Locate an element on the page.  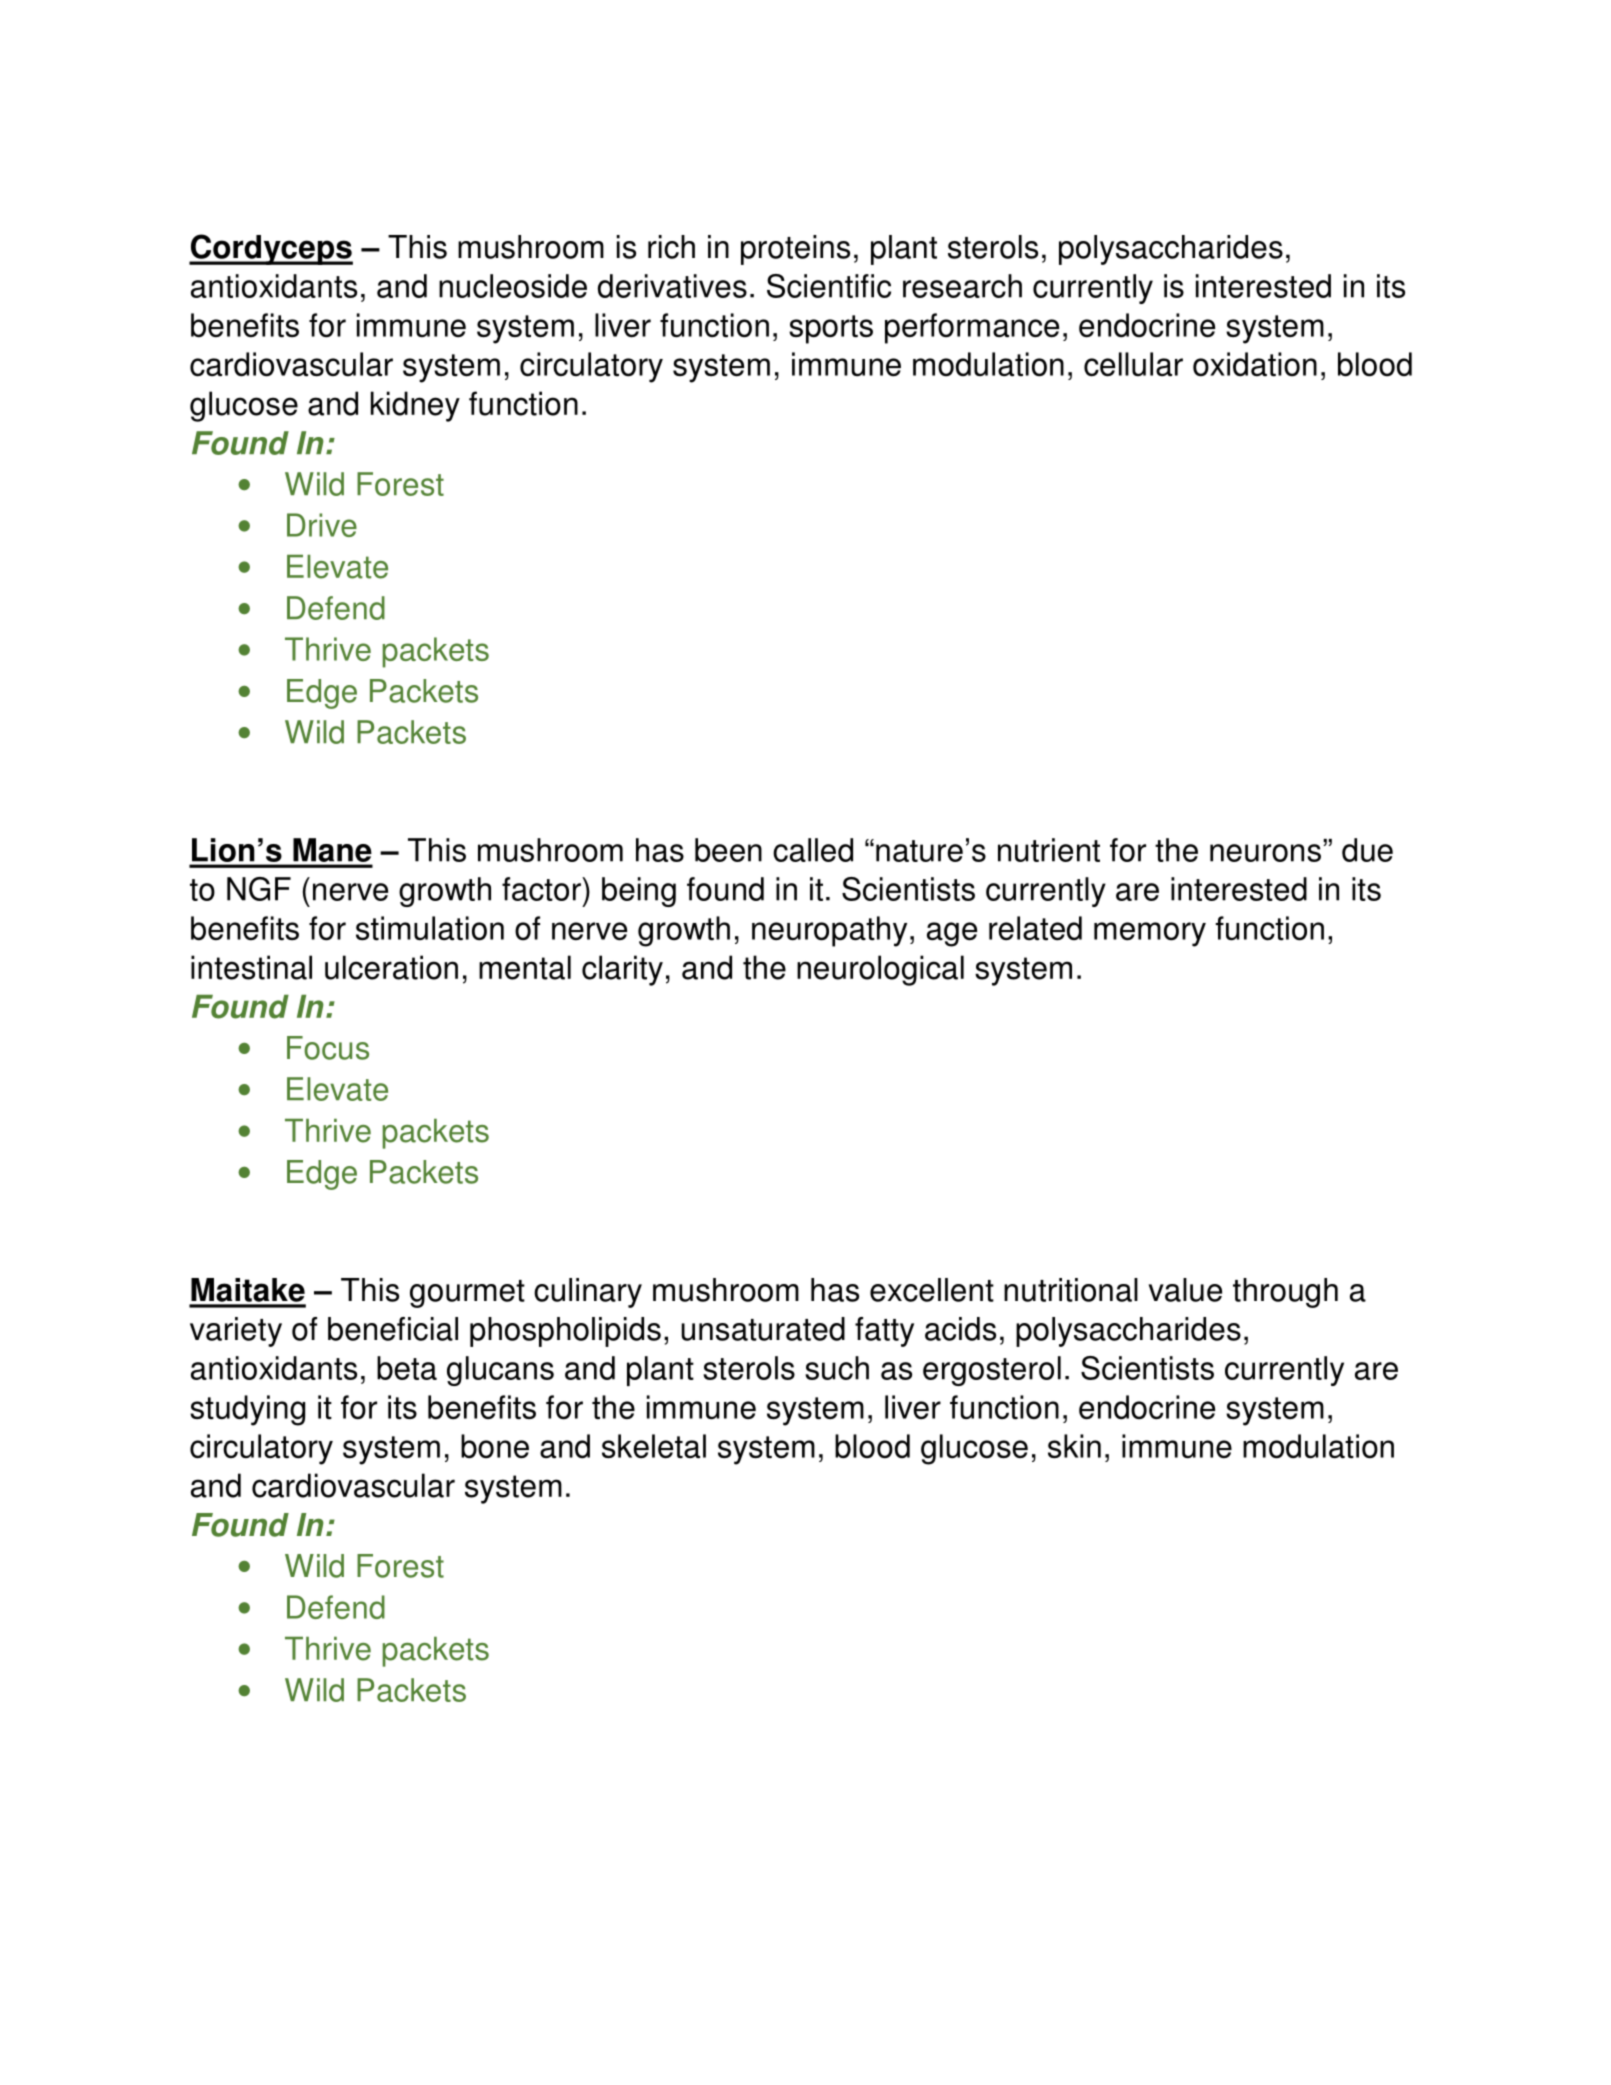
Drive is located at coordinates (322, 525).
